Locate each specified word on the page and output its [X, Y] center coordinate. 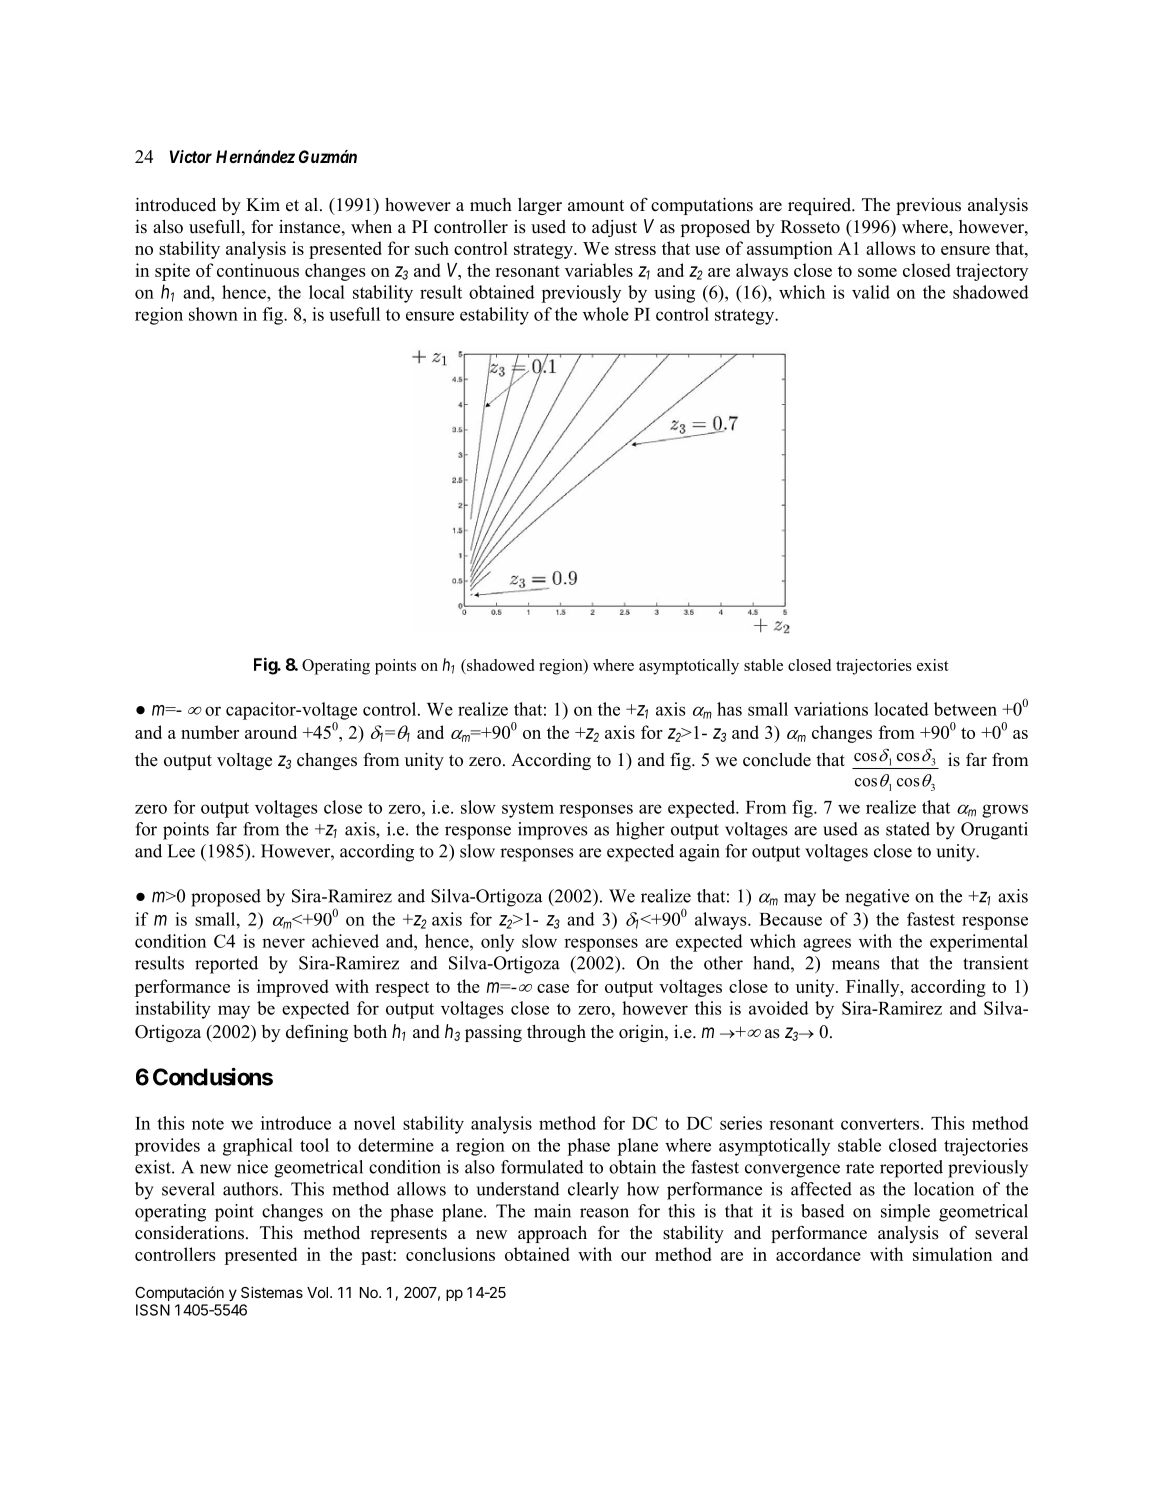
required [820, 206]
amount [596, 206]
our [633, 1256]
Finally [874, 988]
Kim [263, 204]
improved [293, 988]
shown [213, 314]
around [271, 732]
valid [871, 292]
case [553, 988]
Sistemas [272, 1292]
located [901, 709]
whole [606, 314]
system [528, 810]
